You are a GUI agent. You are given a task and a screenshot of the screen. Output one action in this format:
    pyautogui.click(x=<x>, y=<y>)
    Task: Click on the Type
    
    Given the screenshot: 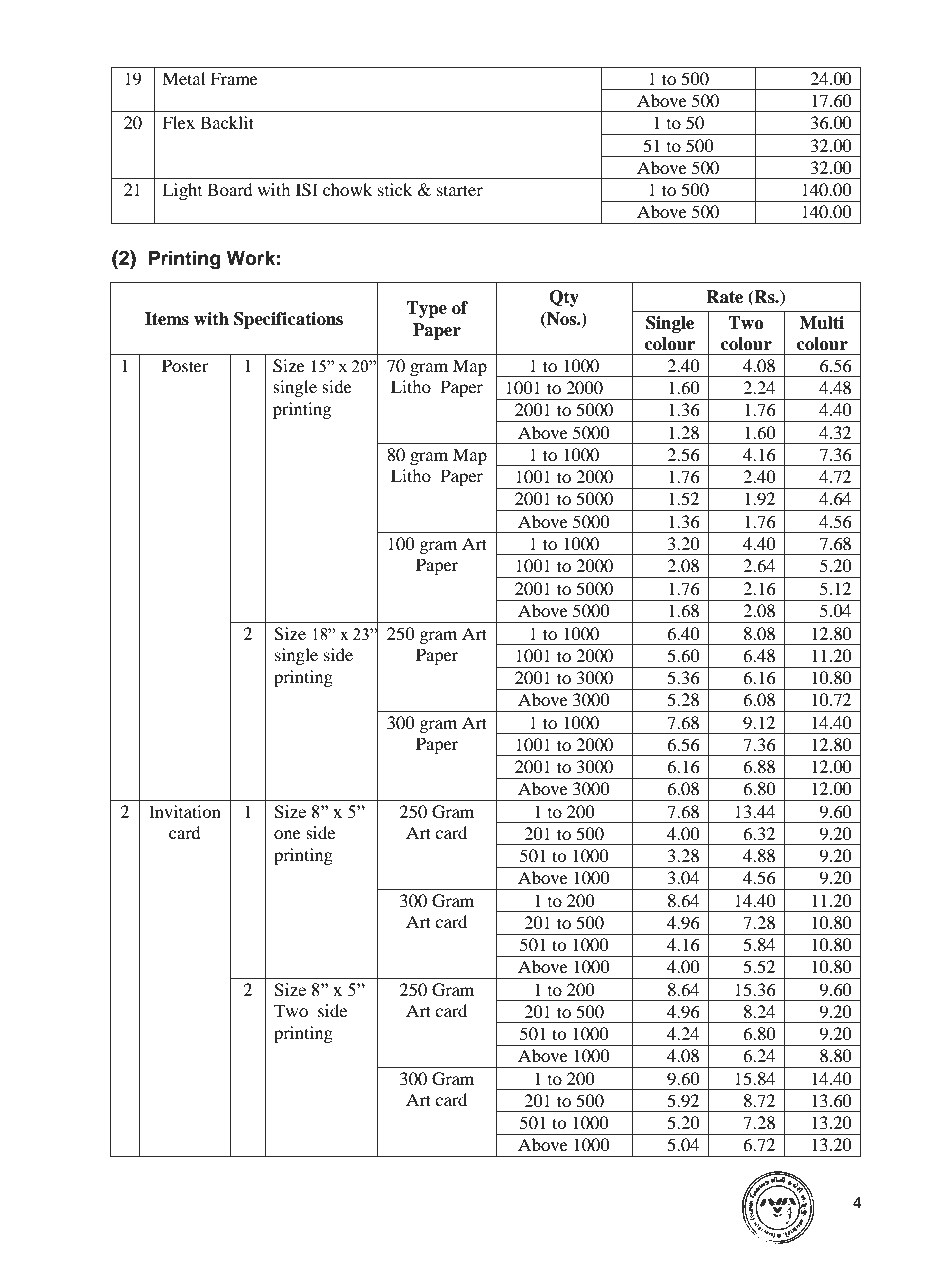 What is the action you would take?
    pyautogui.click(x=426, y=309)
